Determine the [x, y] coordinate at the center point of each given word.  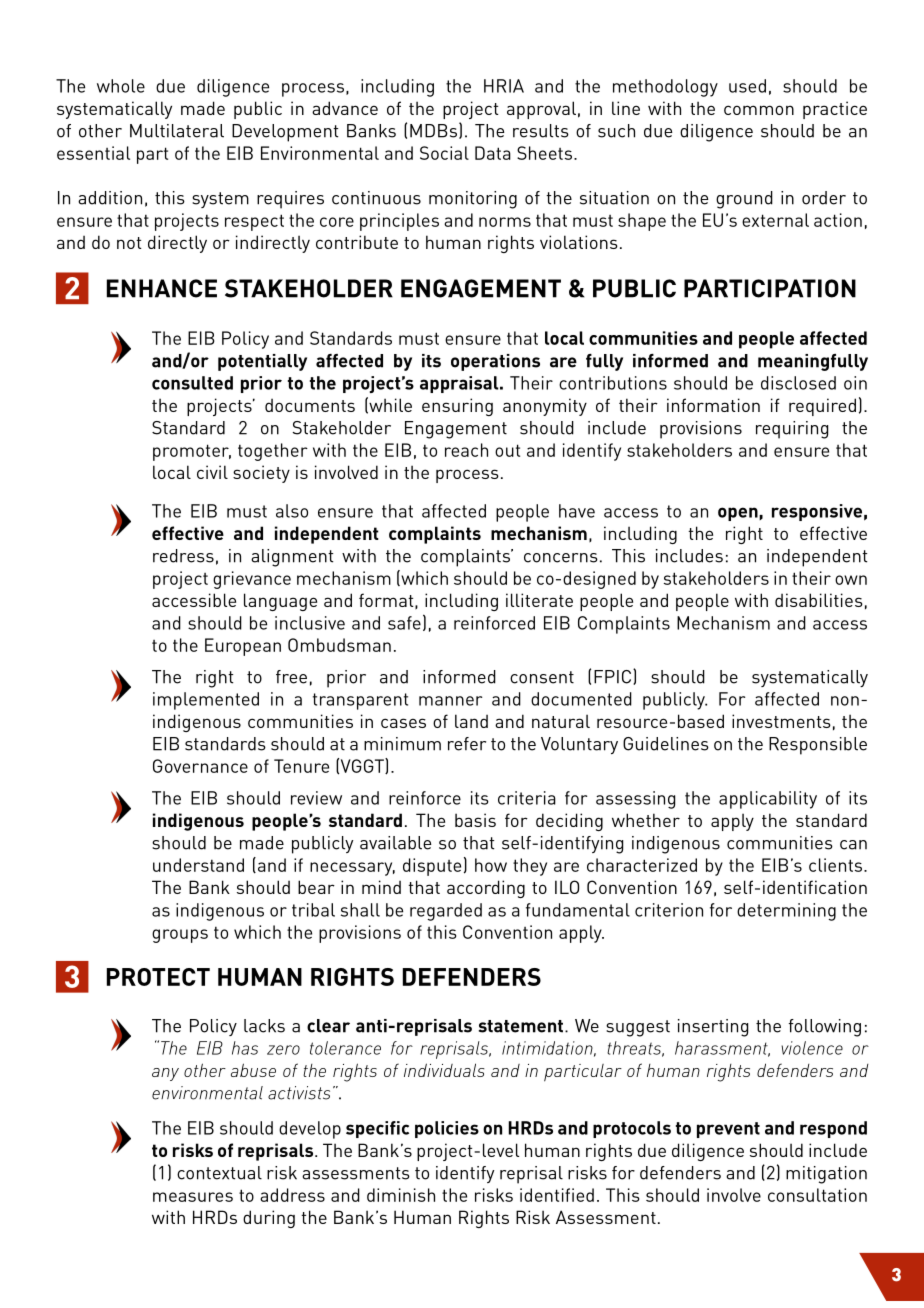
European [243, 647]
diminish [401, 1195]
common [759, 110]
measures [193, 1197]
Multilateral [177, 131]
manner [450, 701]
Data [493, 153]
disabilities [819, 600]
